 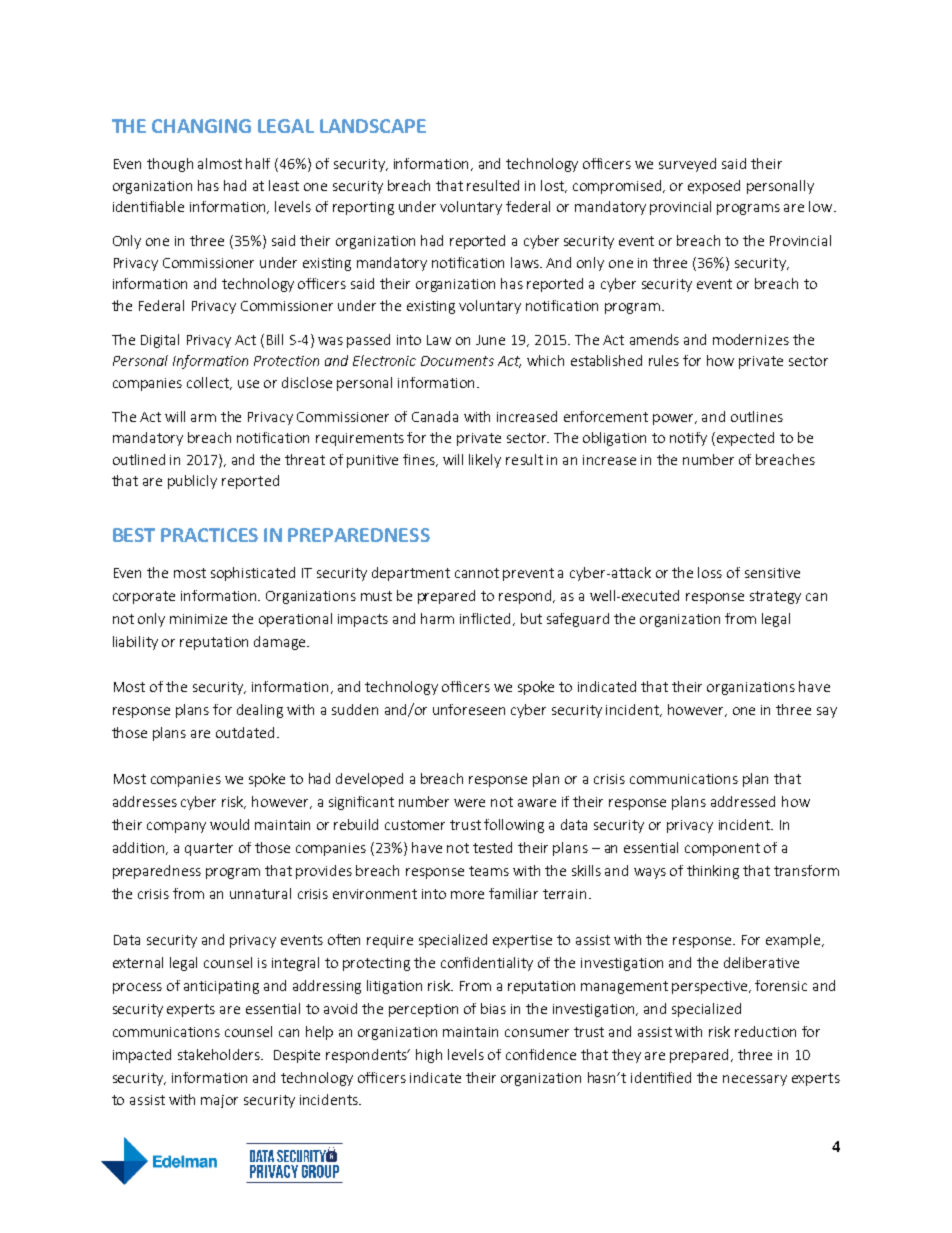 What do you see at coordinates (192, 482) in the image?
I see `publicly` at bounding box center [192, 482].
